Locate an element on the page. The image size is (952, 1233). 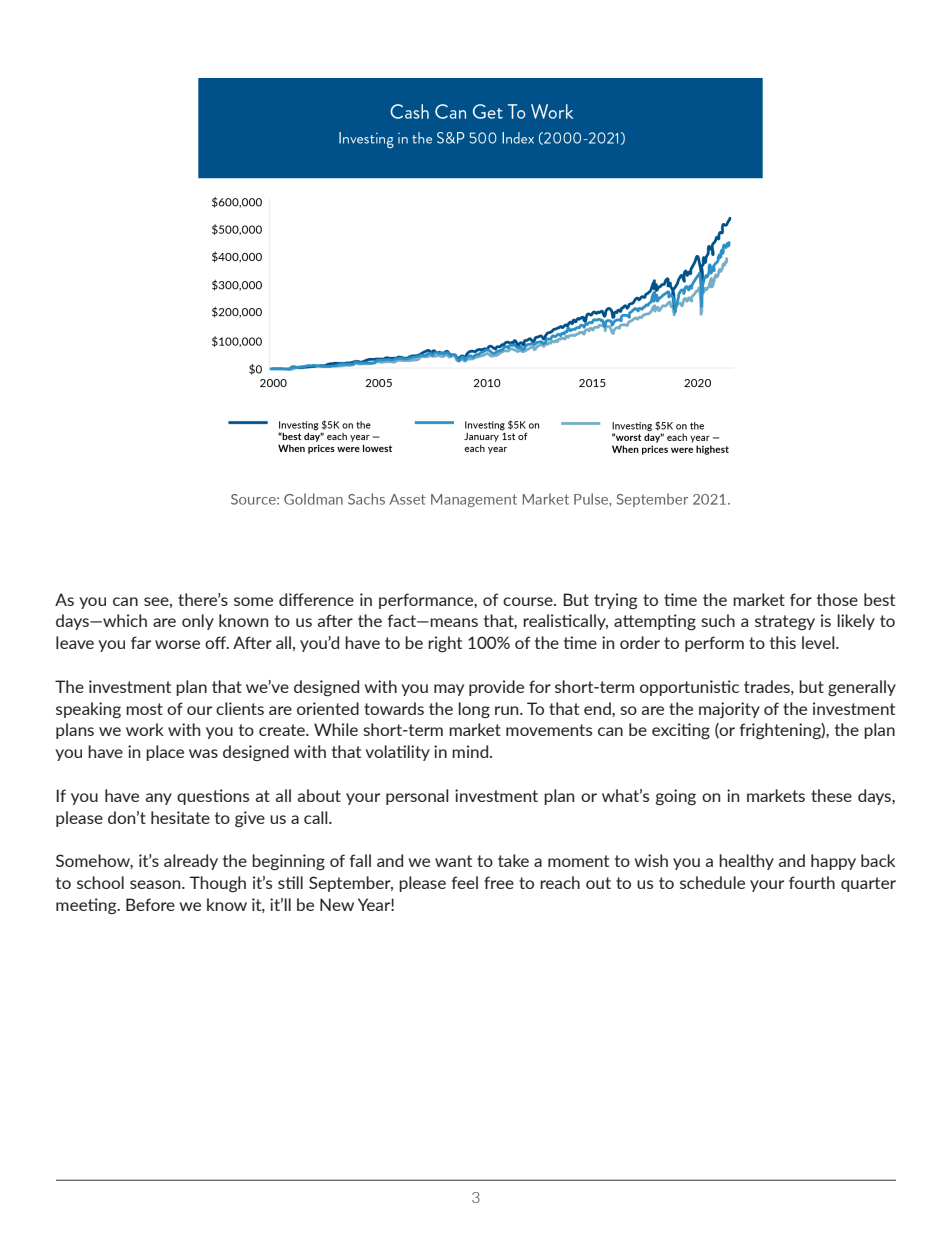
only is located at coordinates (198, 622).
